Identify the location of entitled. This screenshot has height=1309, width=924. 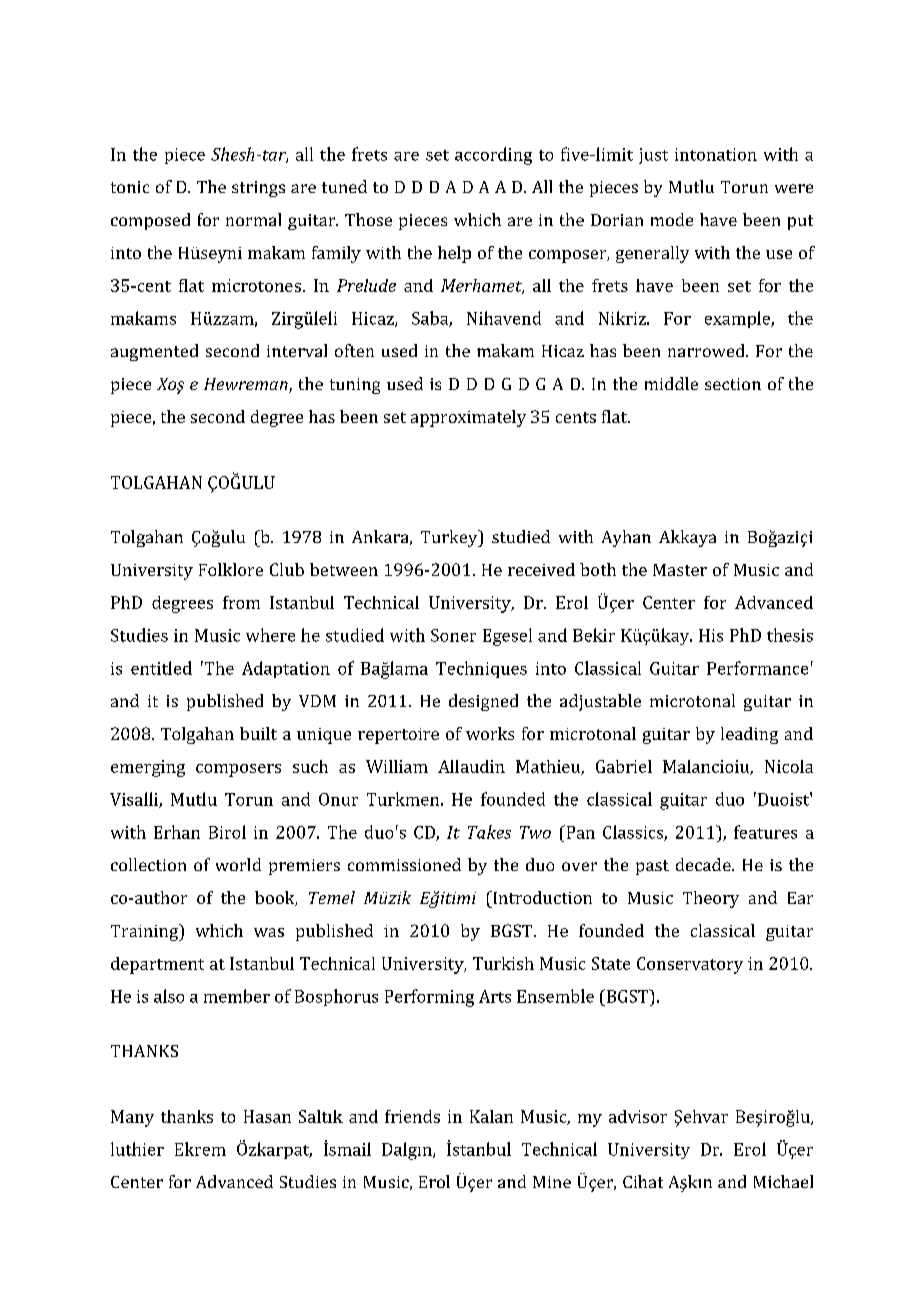
(161, 668).
